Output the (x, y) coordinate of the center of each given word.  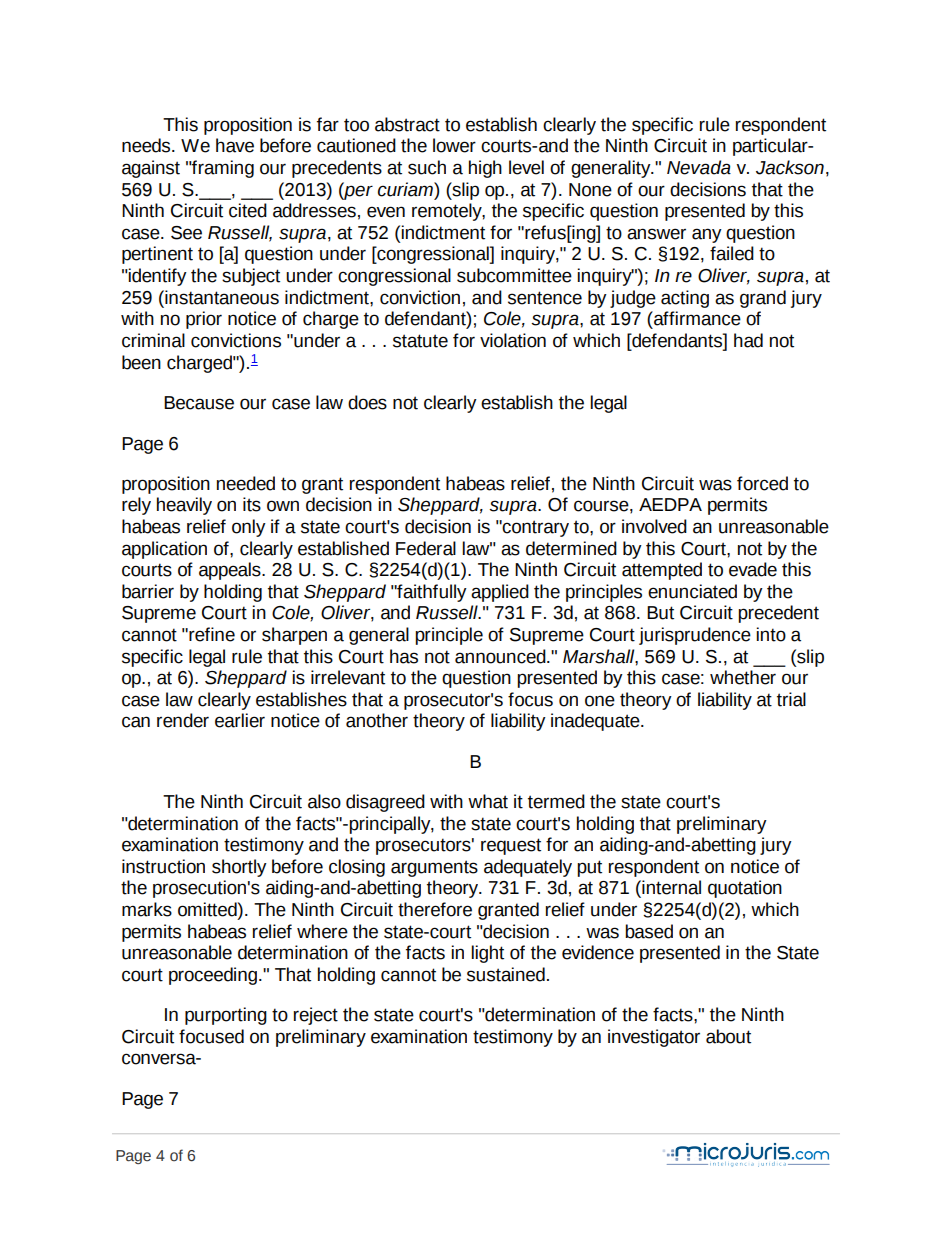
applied (500, 593)
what (488, 801)
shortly (239, 868)
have (235, 145)
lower (454, 145)
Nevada (699, 167)
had (748, 340)
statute (420, 341)
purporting (226, 1016)
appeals (231, 571)
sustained (506, 974)
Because (199, 403)
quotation (745, 889)
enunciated (692, 591)
